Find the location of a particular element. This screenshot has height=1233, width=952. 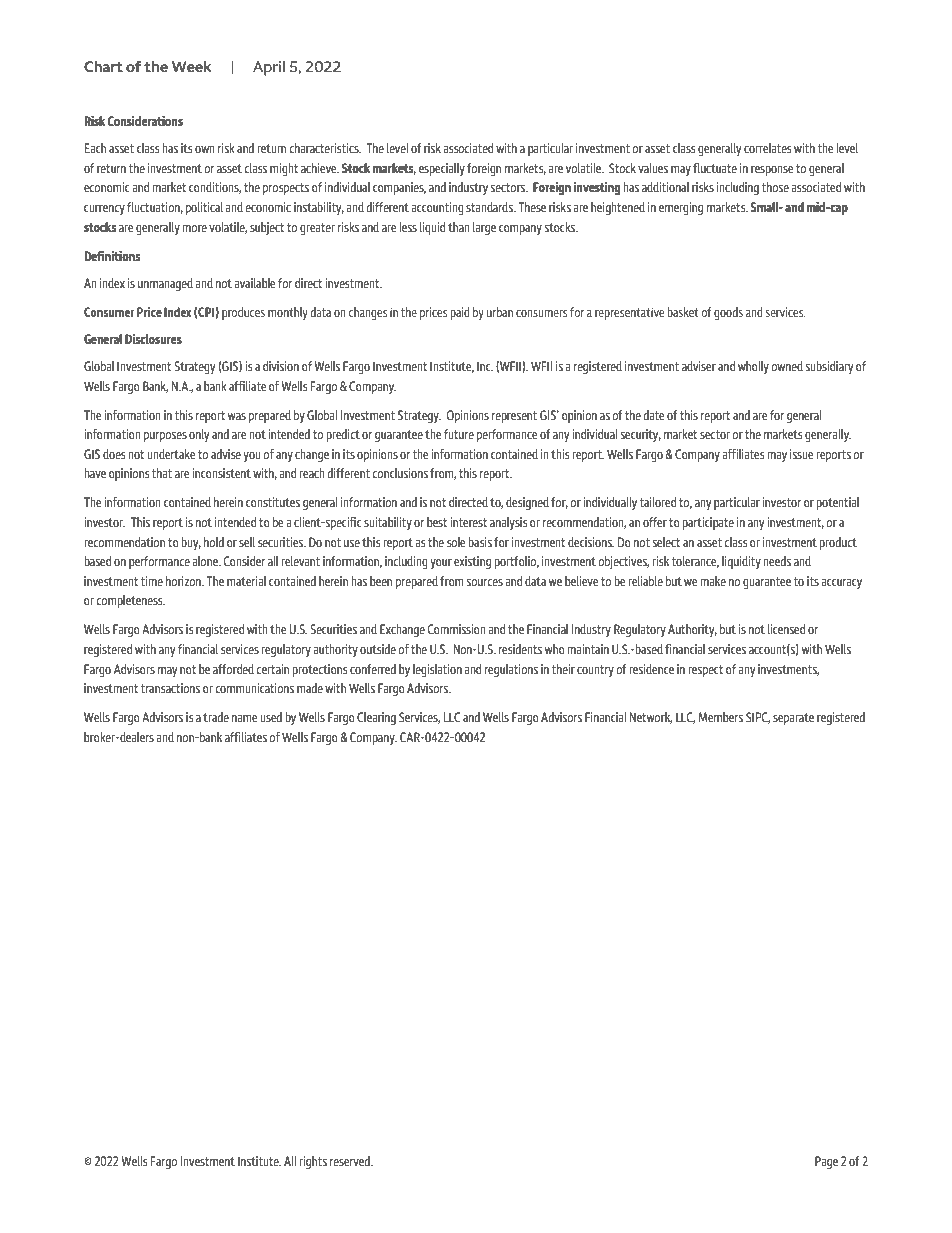

Week is located at coordinates (192, 67).
